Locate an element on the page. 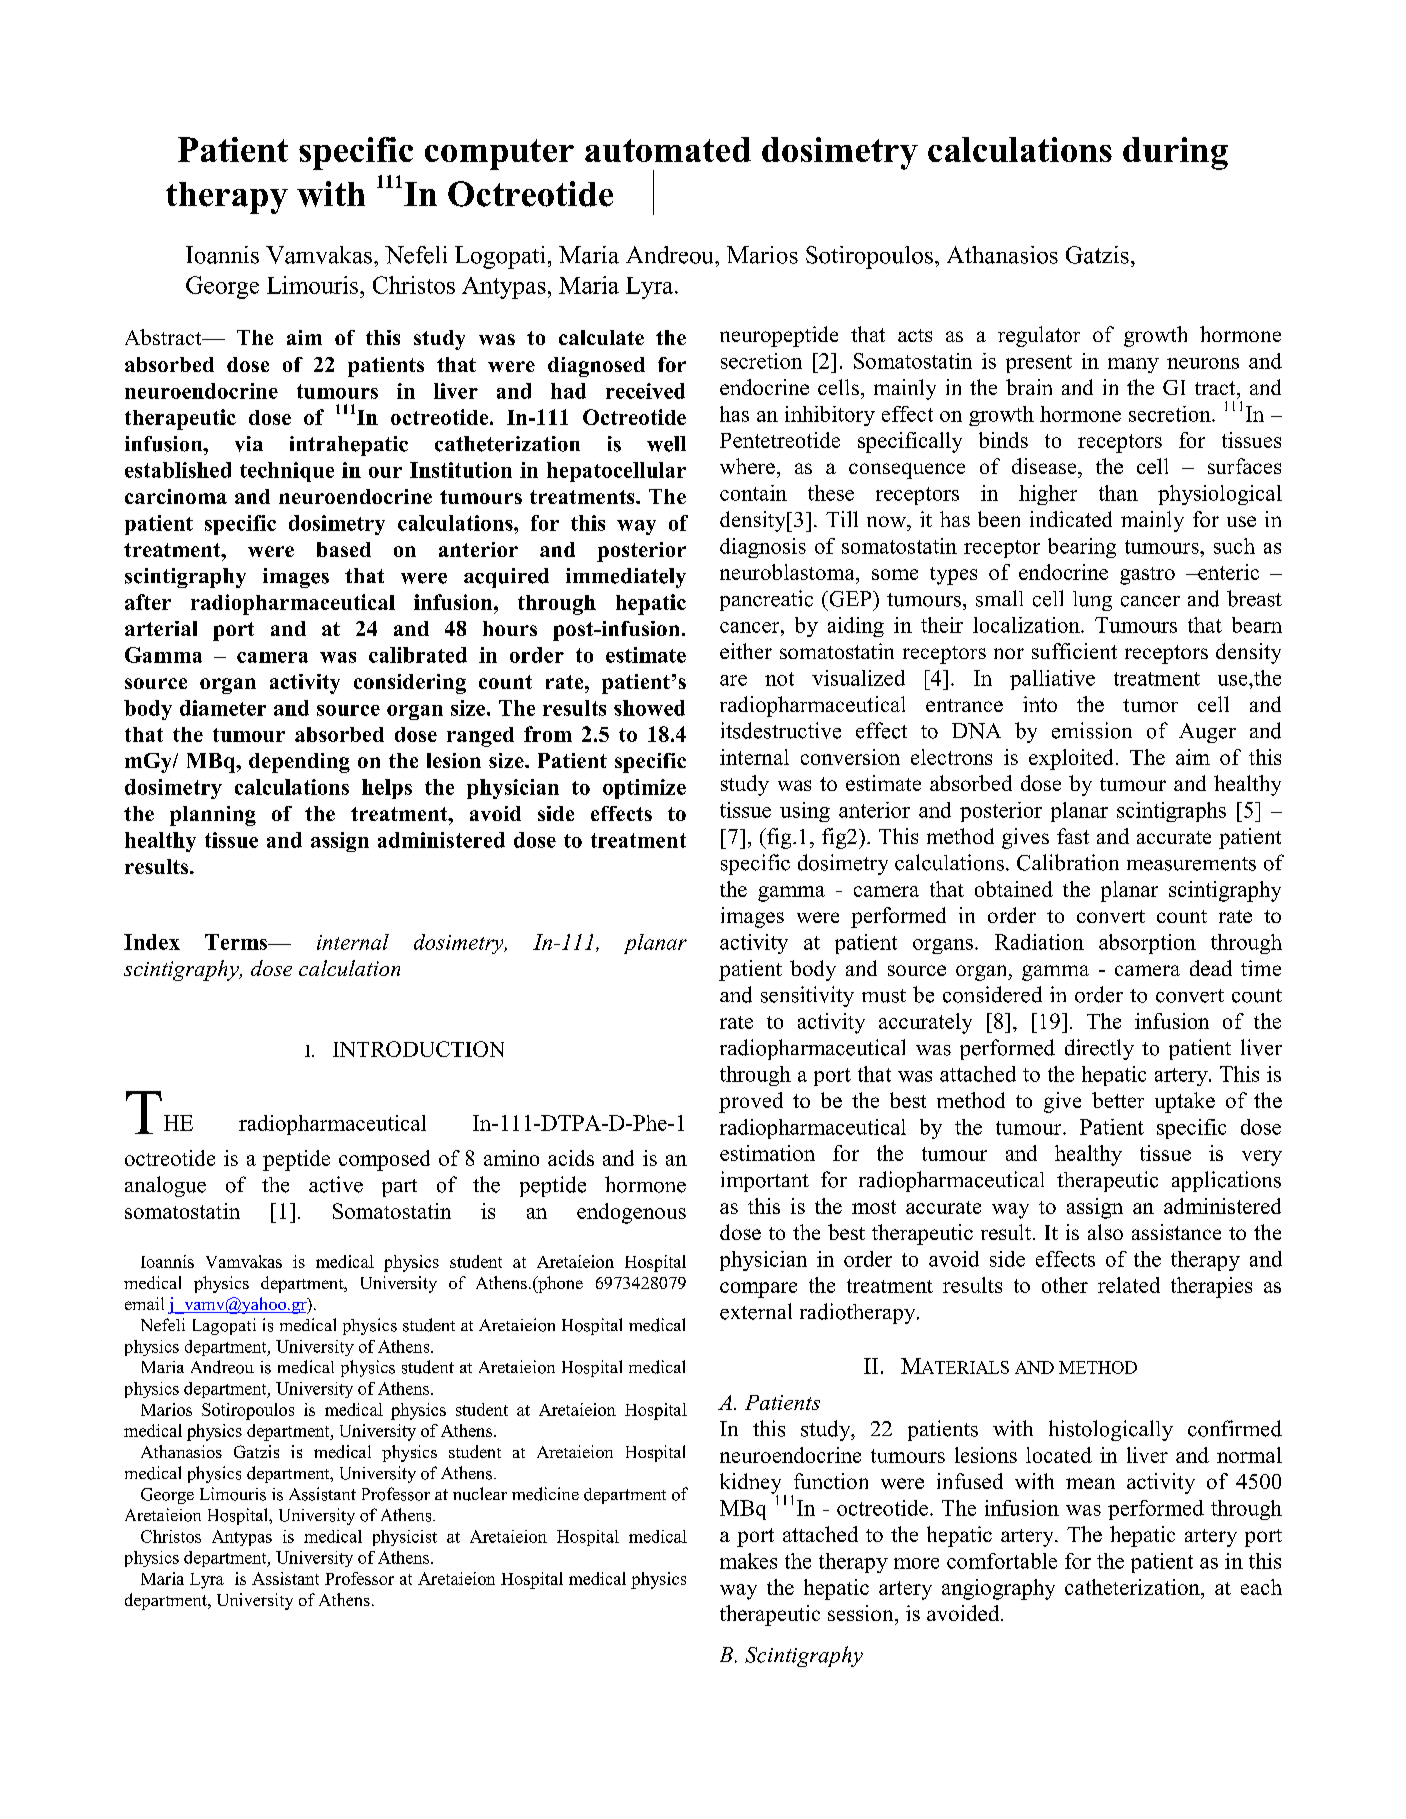 The height and width of the document is (1819, 1406). using is located at coordinates (805, 812).
